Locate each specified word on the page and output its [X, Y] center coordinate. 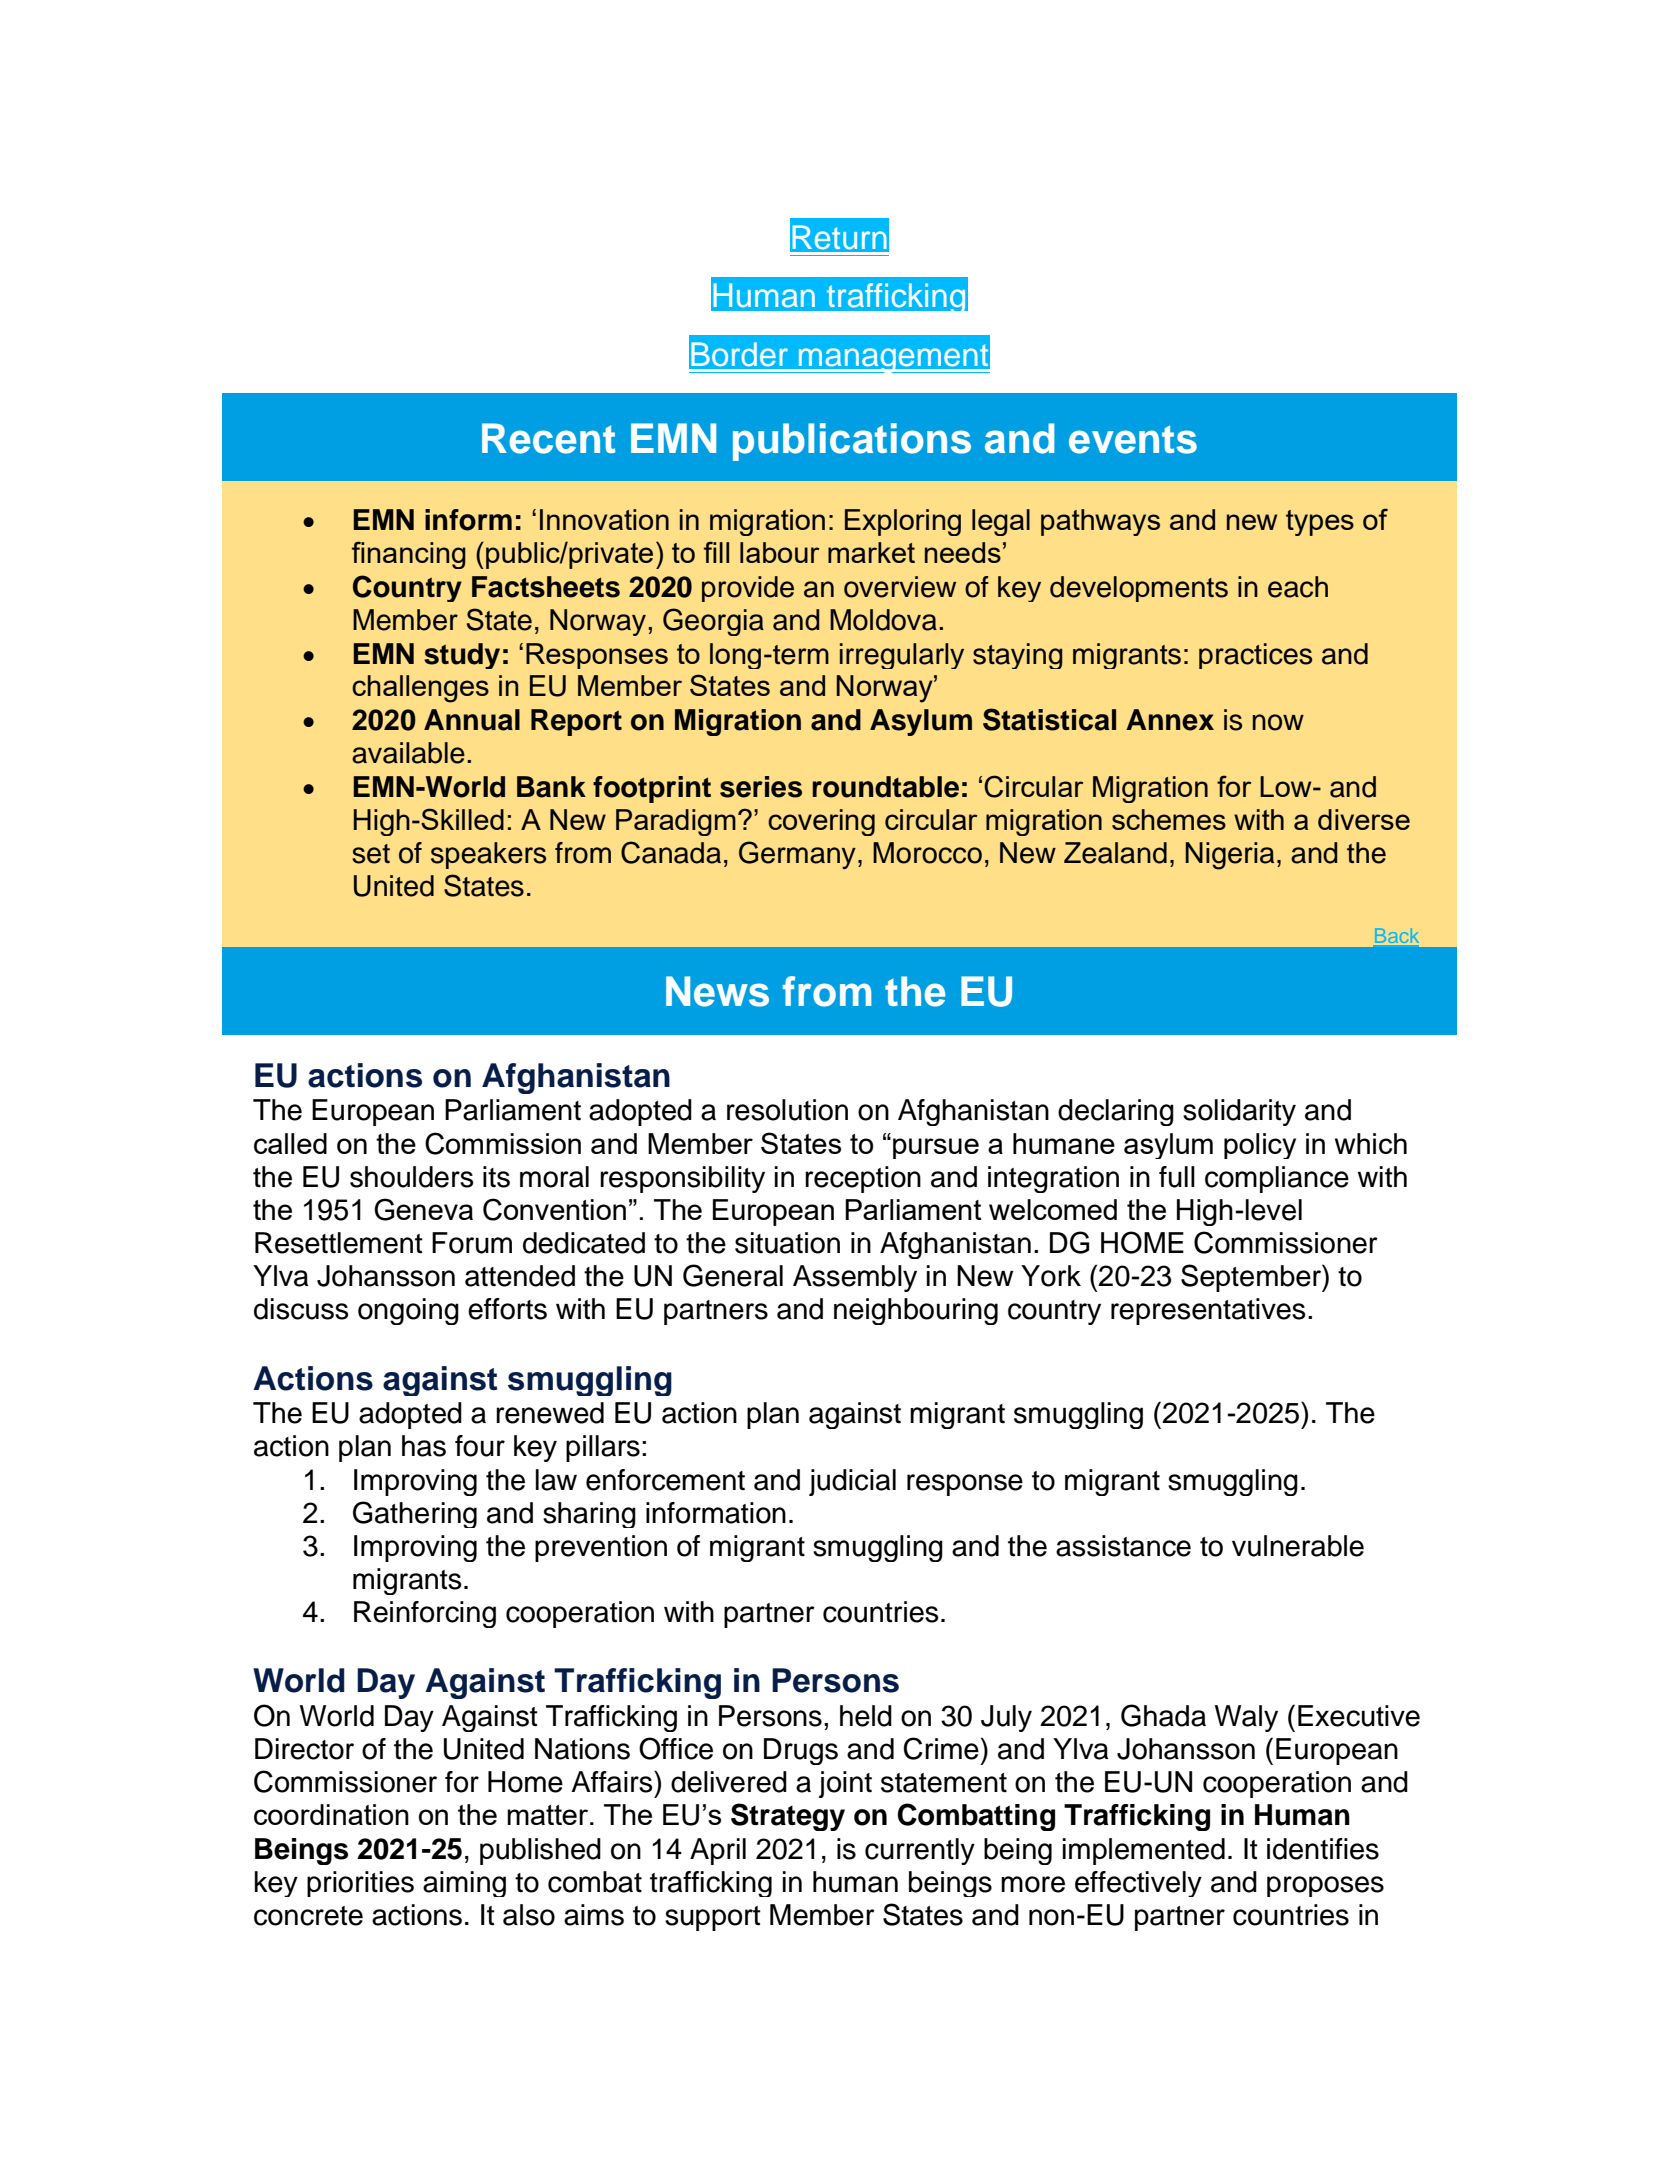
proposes [1325, 1886]
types [1320, 523]
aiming [464, 1884]
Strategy [788, 1817]
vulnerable [1298, 1546]
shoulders [411, 1177]
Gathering [415, 1514]
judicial [852, 1482]
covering [821, 822]
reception [863, 1179]
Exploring [903, 522]
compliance [1277, 1179]
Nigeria [1229, 856]
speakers [488, 855]
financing [409, 555]
